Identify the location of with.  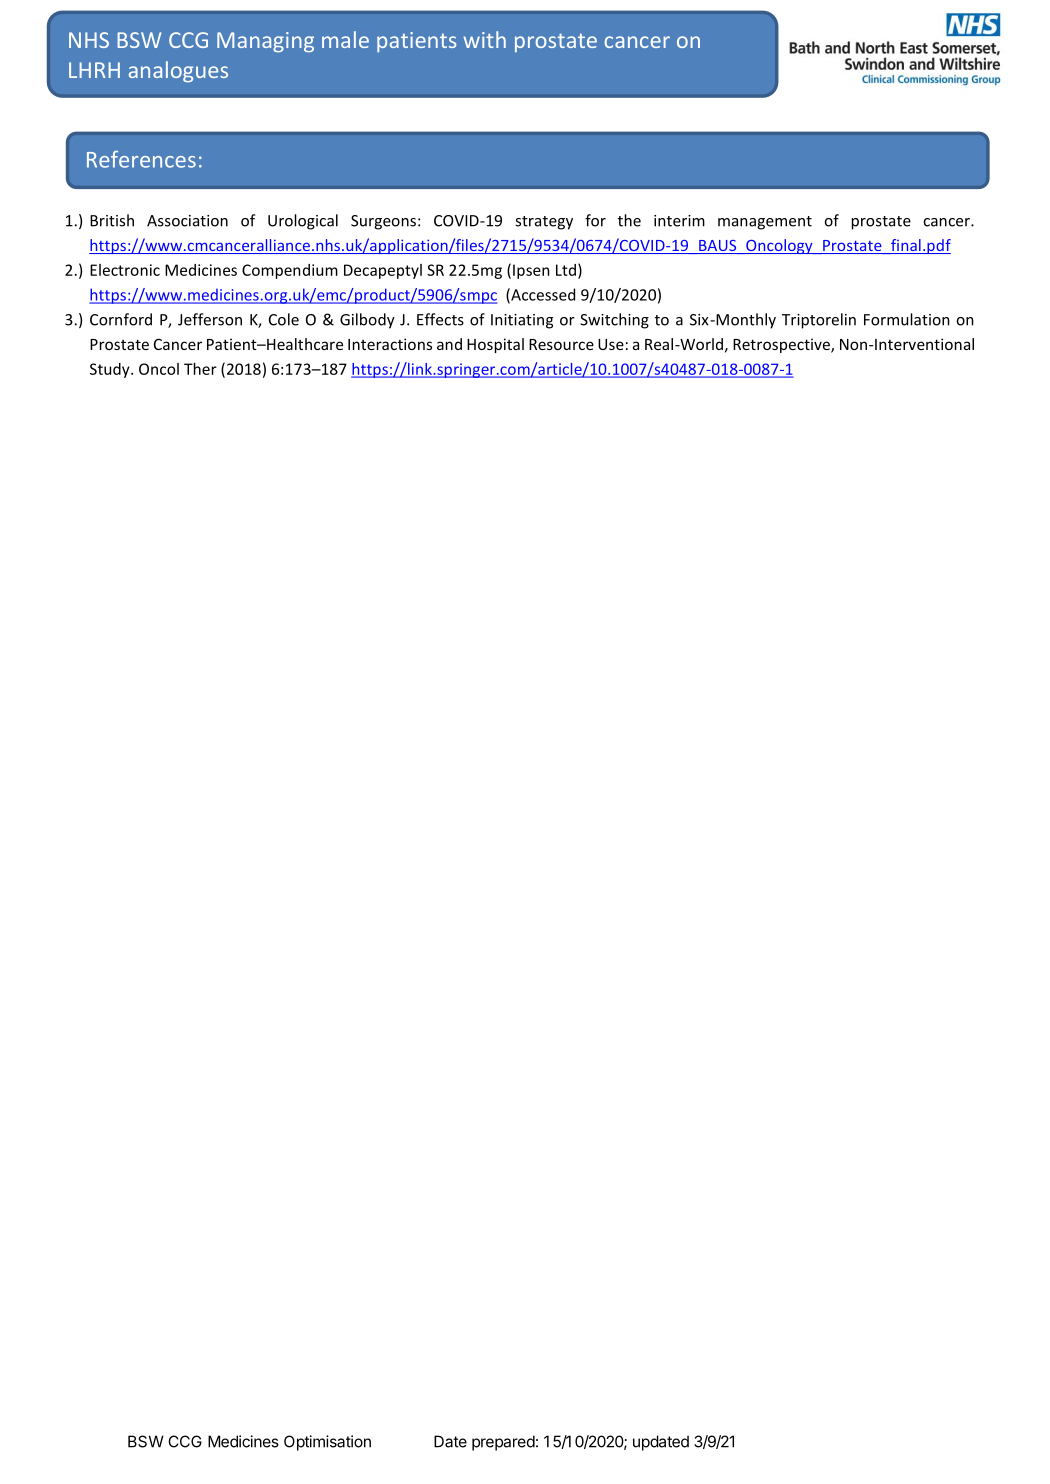
(484, 39).
